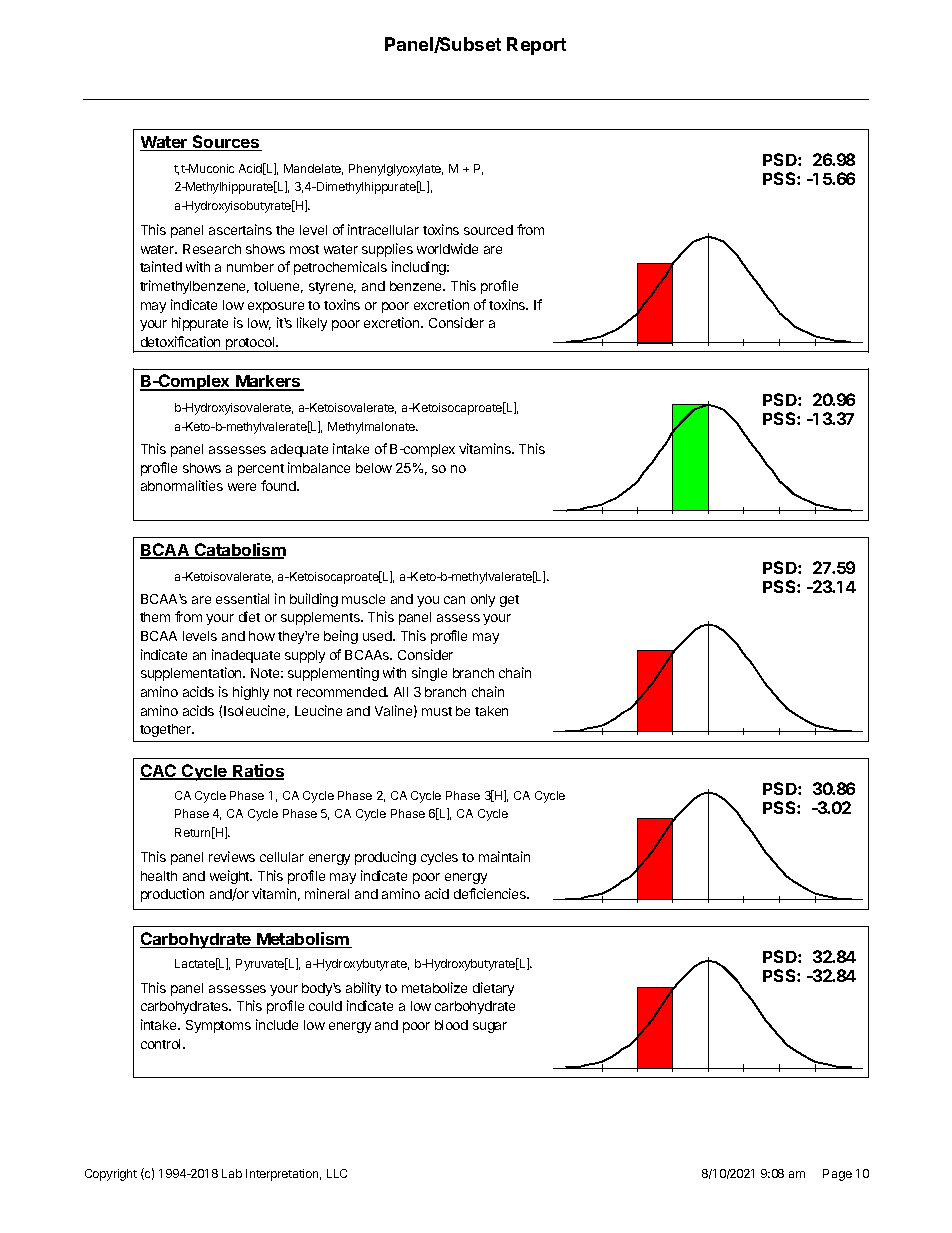 This image has height=1233, width=952. Describe the element at coordinates (182, 485) in the image. I see `abnormalities` at that location.
